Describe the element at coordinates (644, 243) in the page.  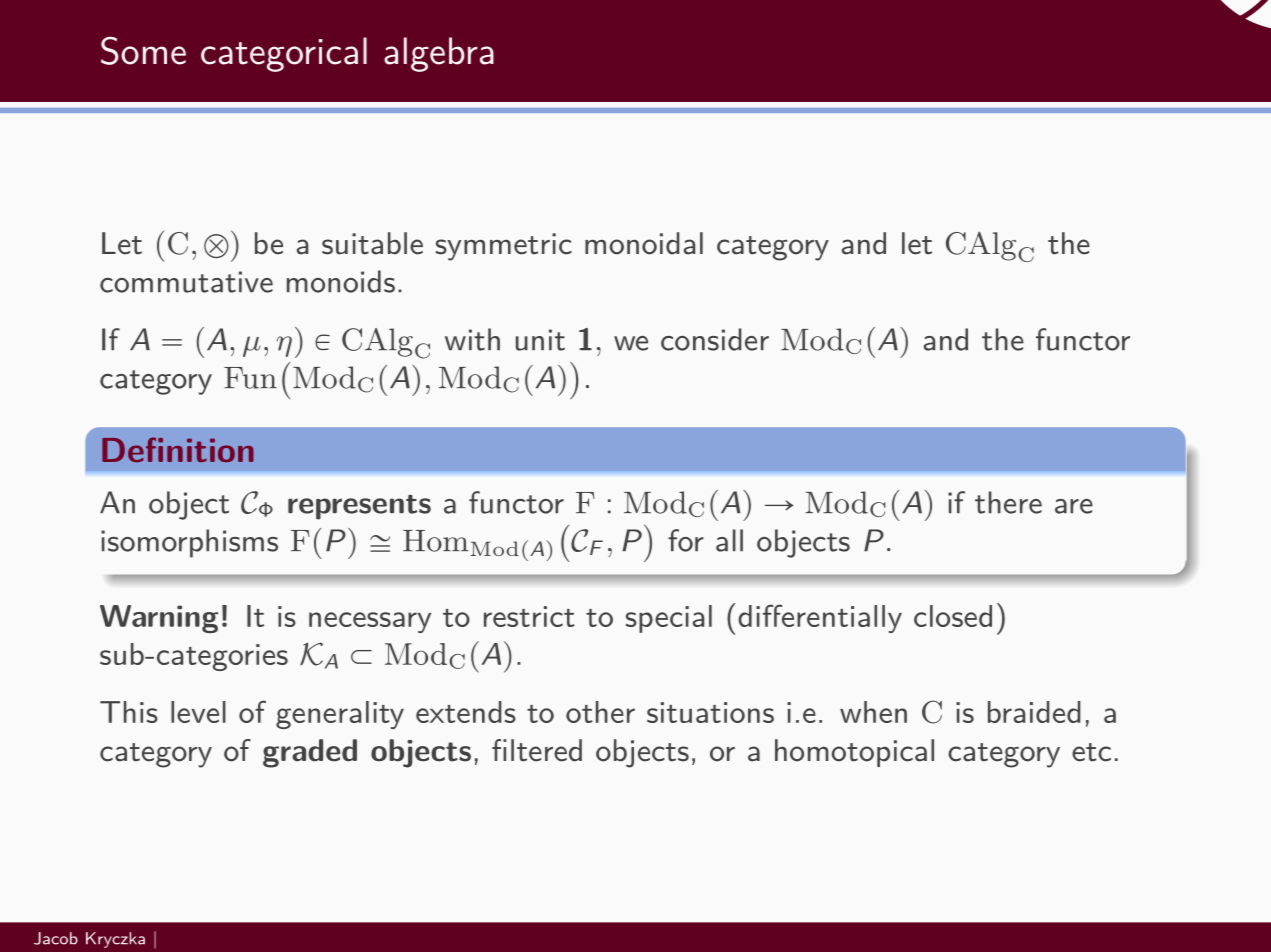
I see `monoidal` at that location.
